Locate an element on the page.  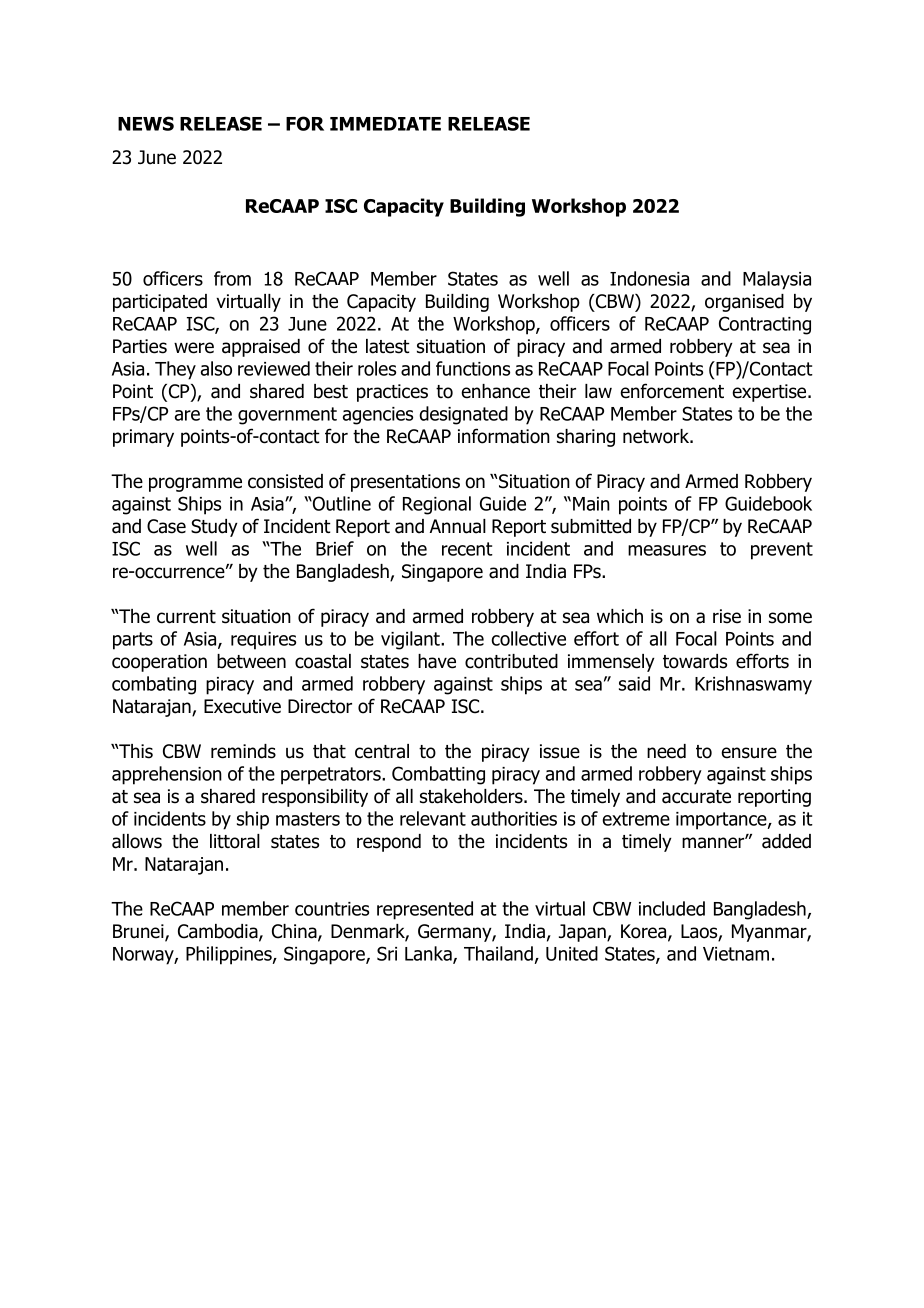
represented is located at coordinates (425, 910).
